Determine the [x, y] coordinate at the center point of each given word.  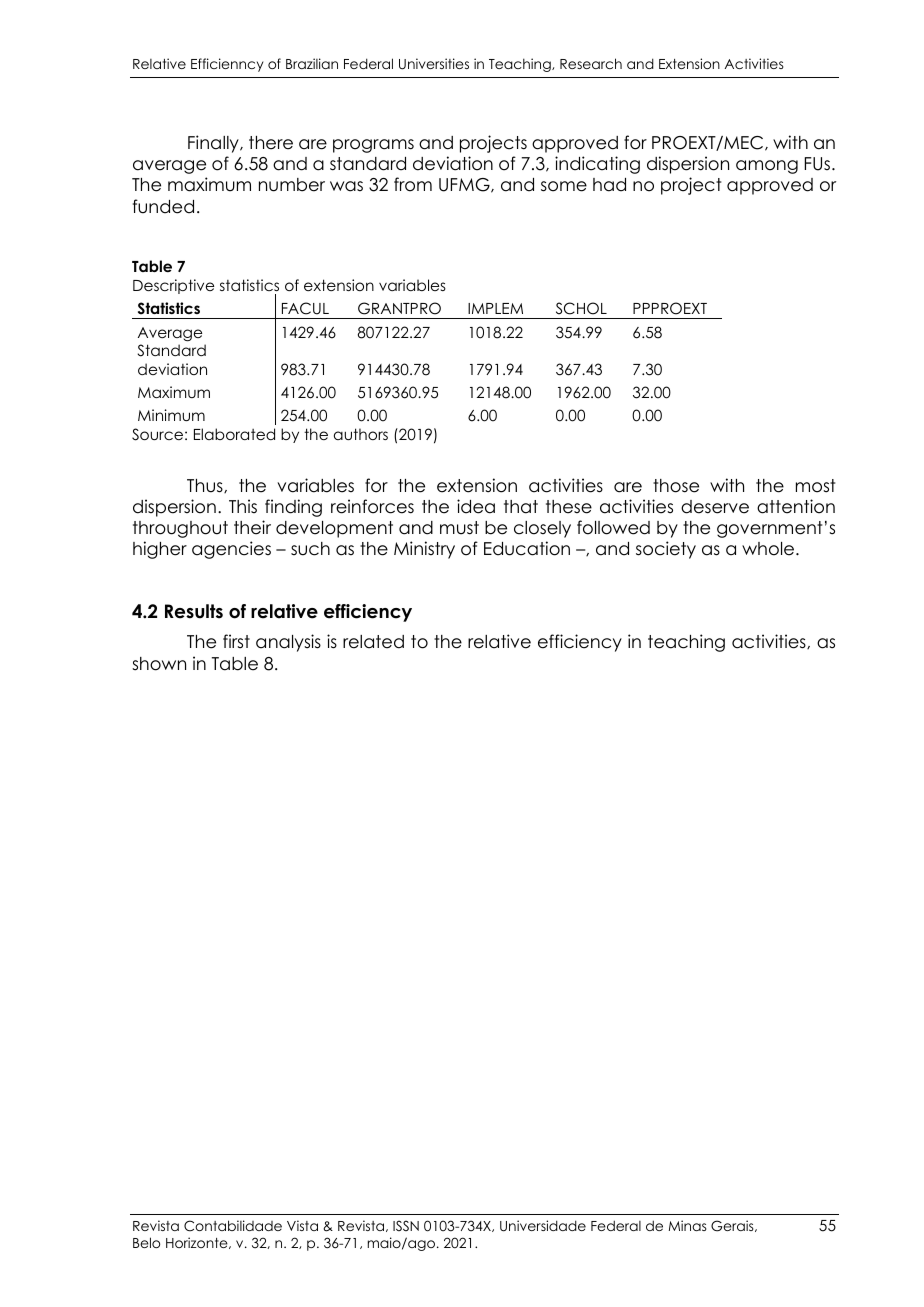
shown [159, 664]
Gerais [733, 1226]
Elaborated [234, 434]
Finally [214, 144]
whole [769, 549]
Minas [688, 1225]
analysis [288, 643]
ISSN [406, 1225]
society [666, 550]
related [373, 642]
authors [361, 434]
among [767, 167]
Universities [434, 64]
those [676, 486]
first [236, 641]
